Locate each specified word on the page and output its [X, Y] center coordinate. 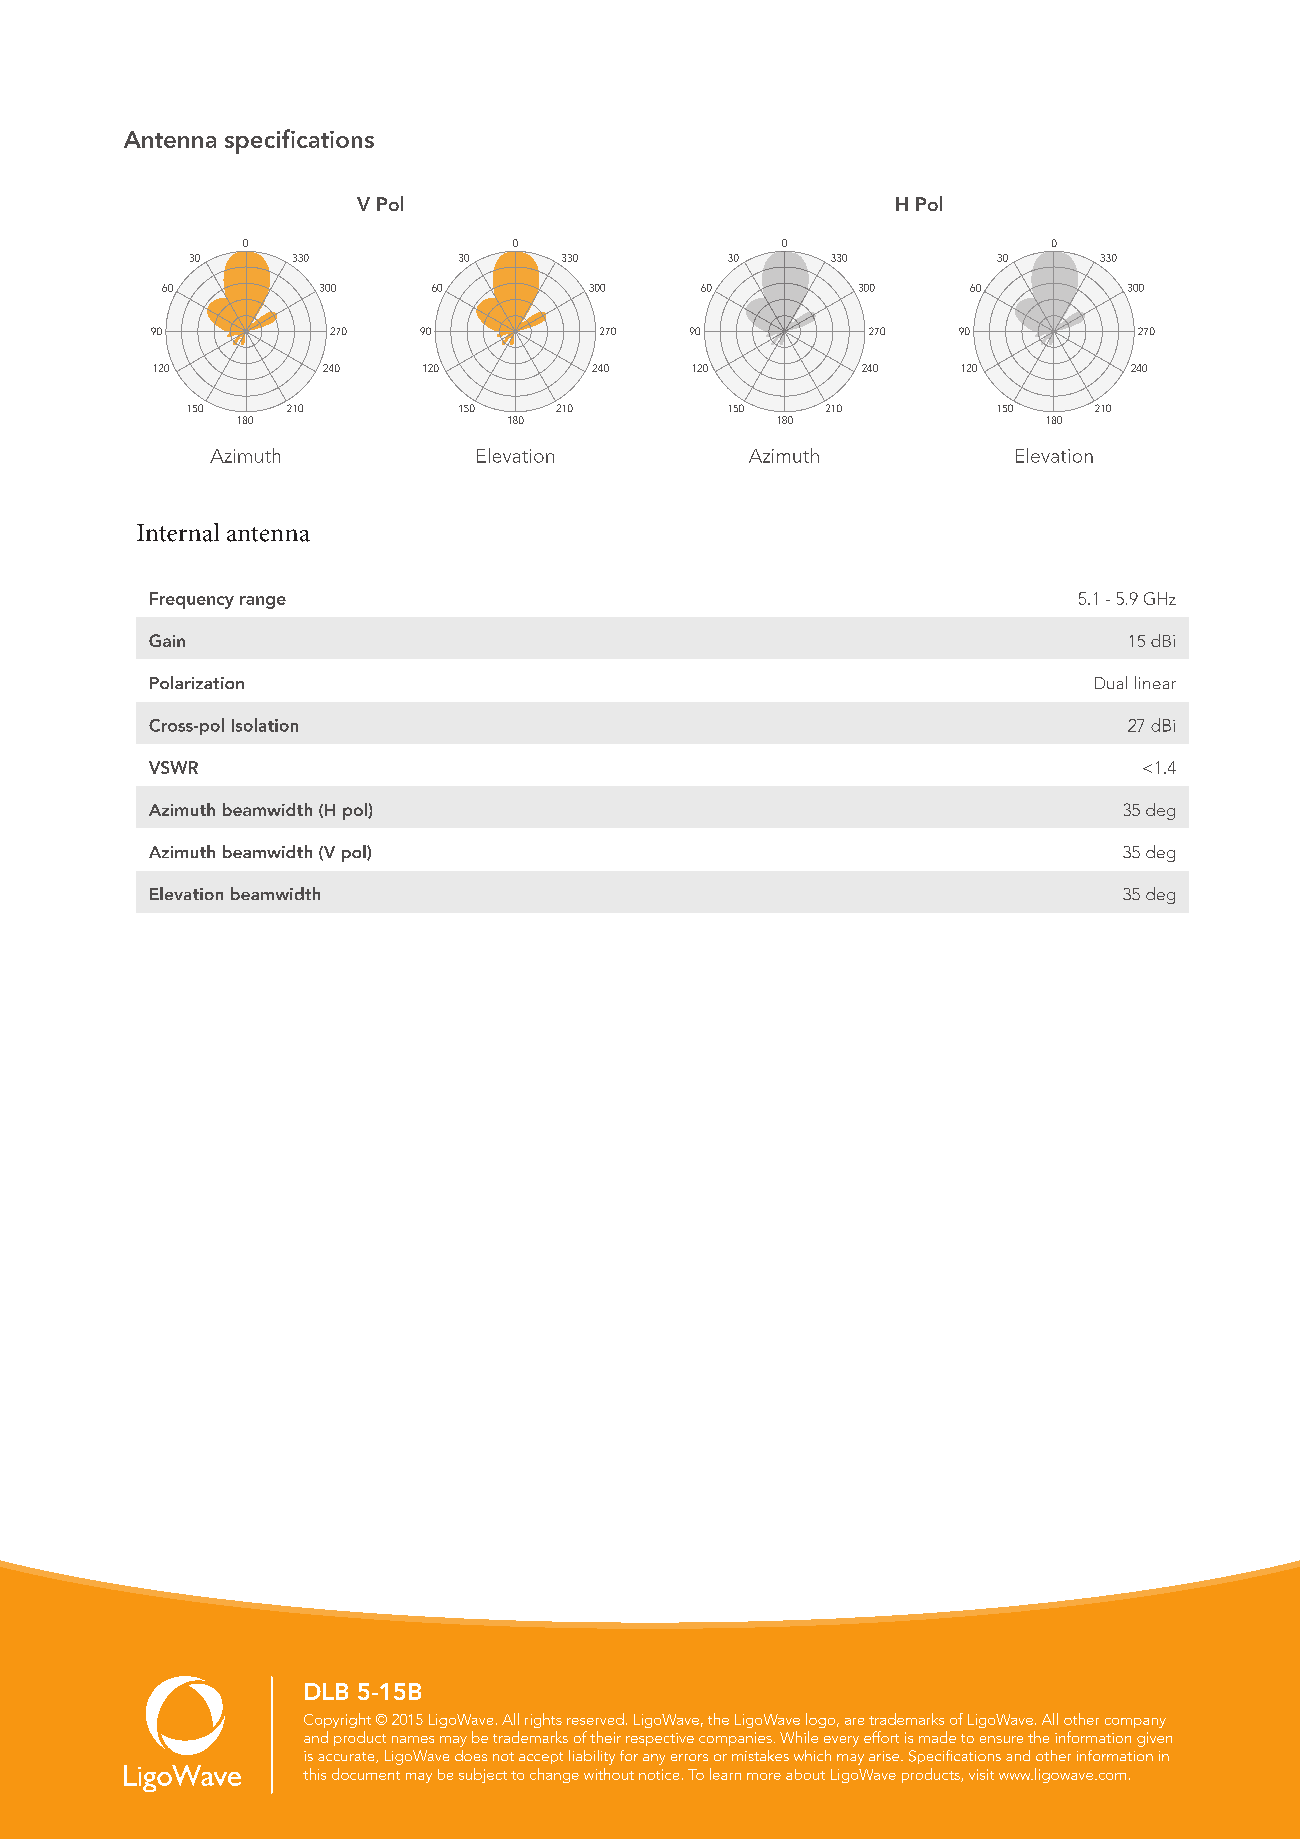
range [263, 602]
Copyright [337, 1720]
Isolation [265, 725]
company [1135, 1723]
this [314, 1774]
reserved [595, 1719]
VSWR [173, 767]
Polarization [197, 682]
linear [1155, 682]
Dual [1111, 682]
